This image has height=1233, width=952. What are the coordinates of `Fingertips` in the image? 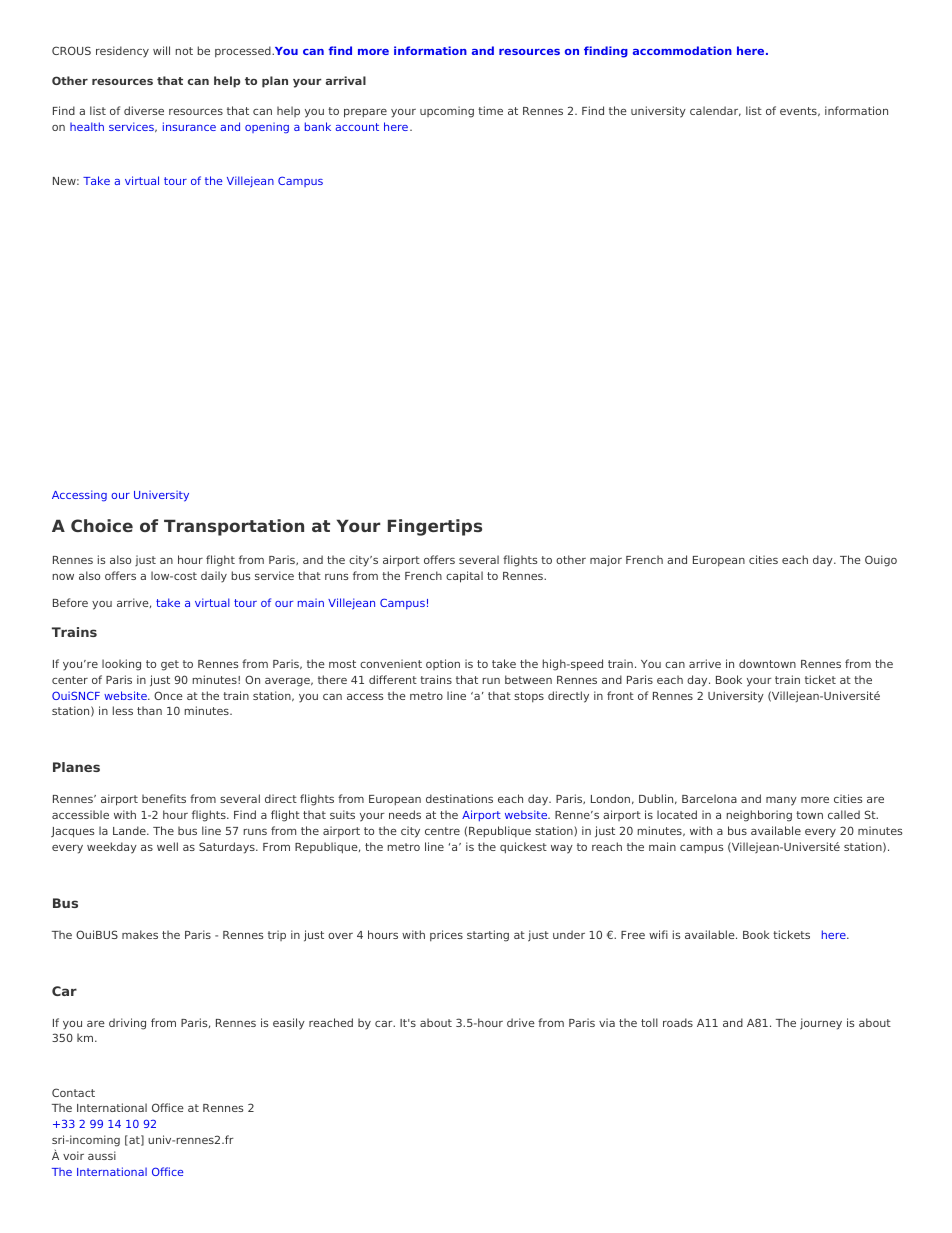 It's located at (435, 527).
